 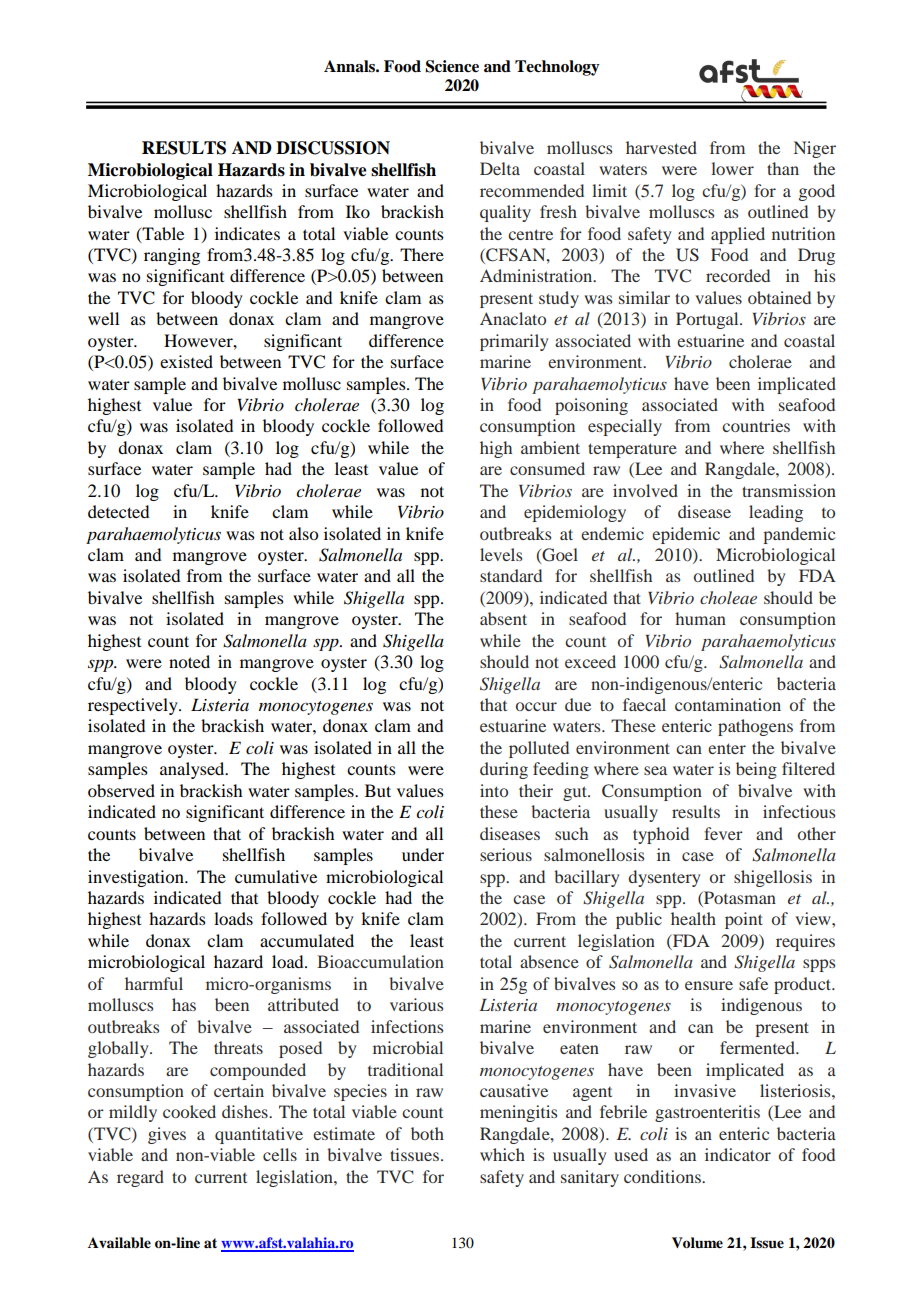 What do you see at coordinates (502, 1154) in the screenshot?
I see `which` at bounding box center [502, 1154].
